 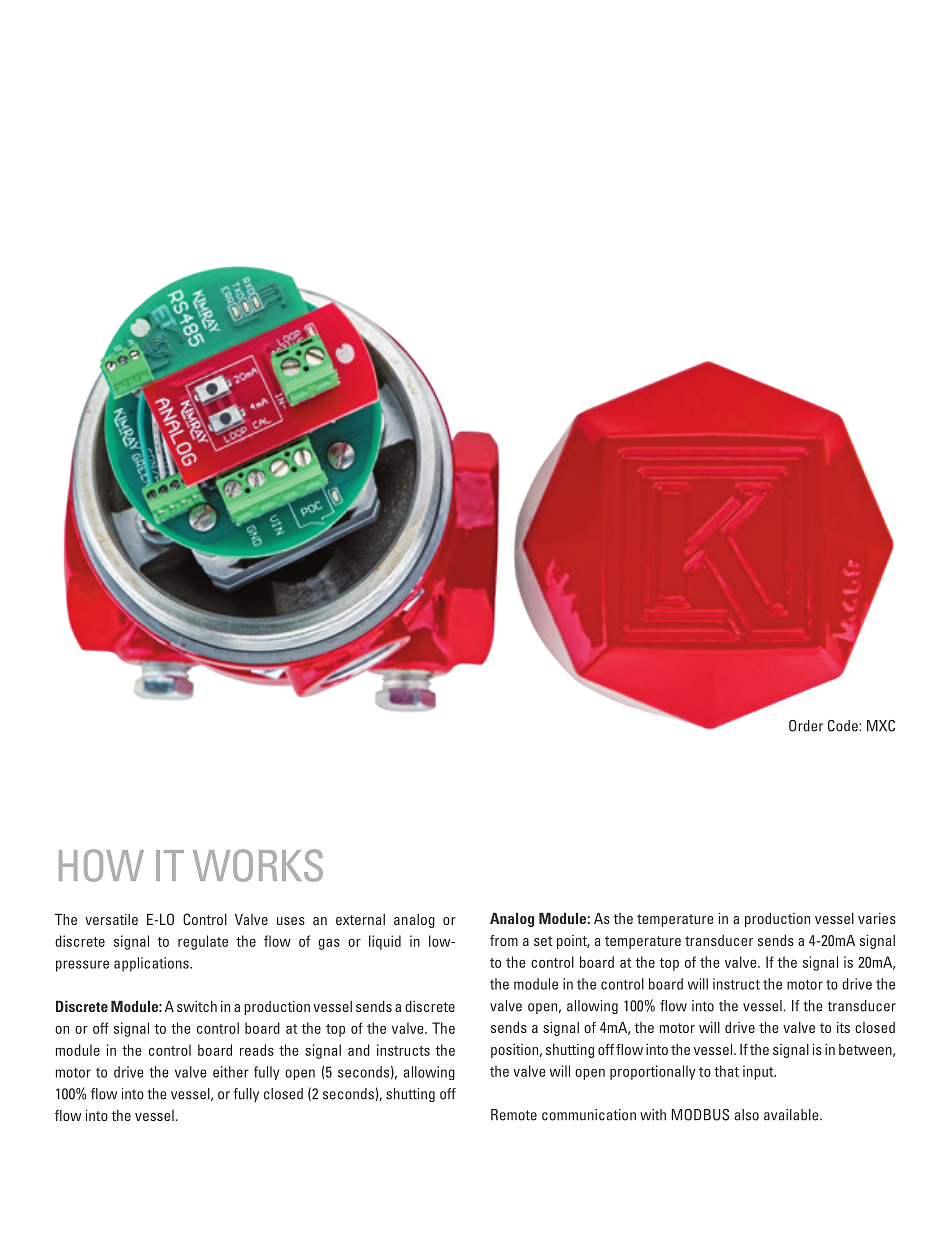 I want to click on varies, so click(x=877, y=918).
